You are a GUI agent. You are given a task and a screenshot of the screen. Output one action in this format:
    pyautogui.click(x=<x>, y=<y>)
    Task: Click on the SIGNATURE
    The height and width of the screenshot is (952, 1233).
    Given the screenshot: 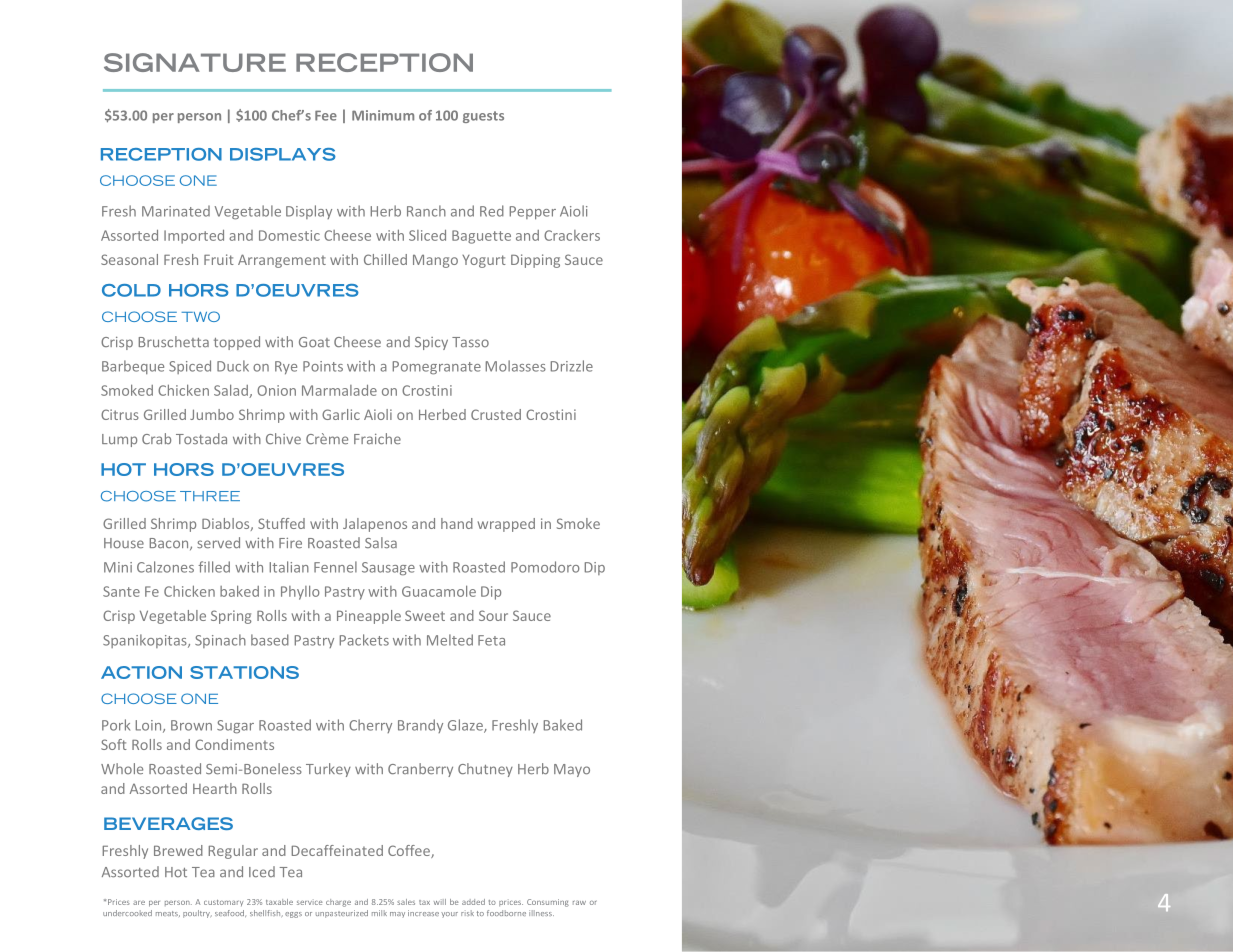 What is the action you would take?
    pyautogui.click(x=195, y=62)
